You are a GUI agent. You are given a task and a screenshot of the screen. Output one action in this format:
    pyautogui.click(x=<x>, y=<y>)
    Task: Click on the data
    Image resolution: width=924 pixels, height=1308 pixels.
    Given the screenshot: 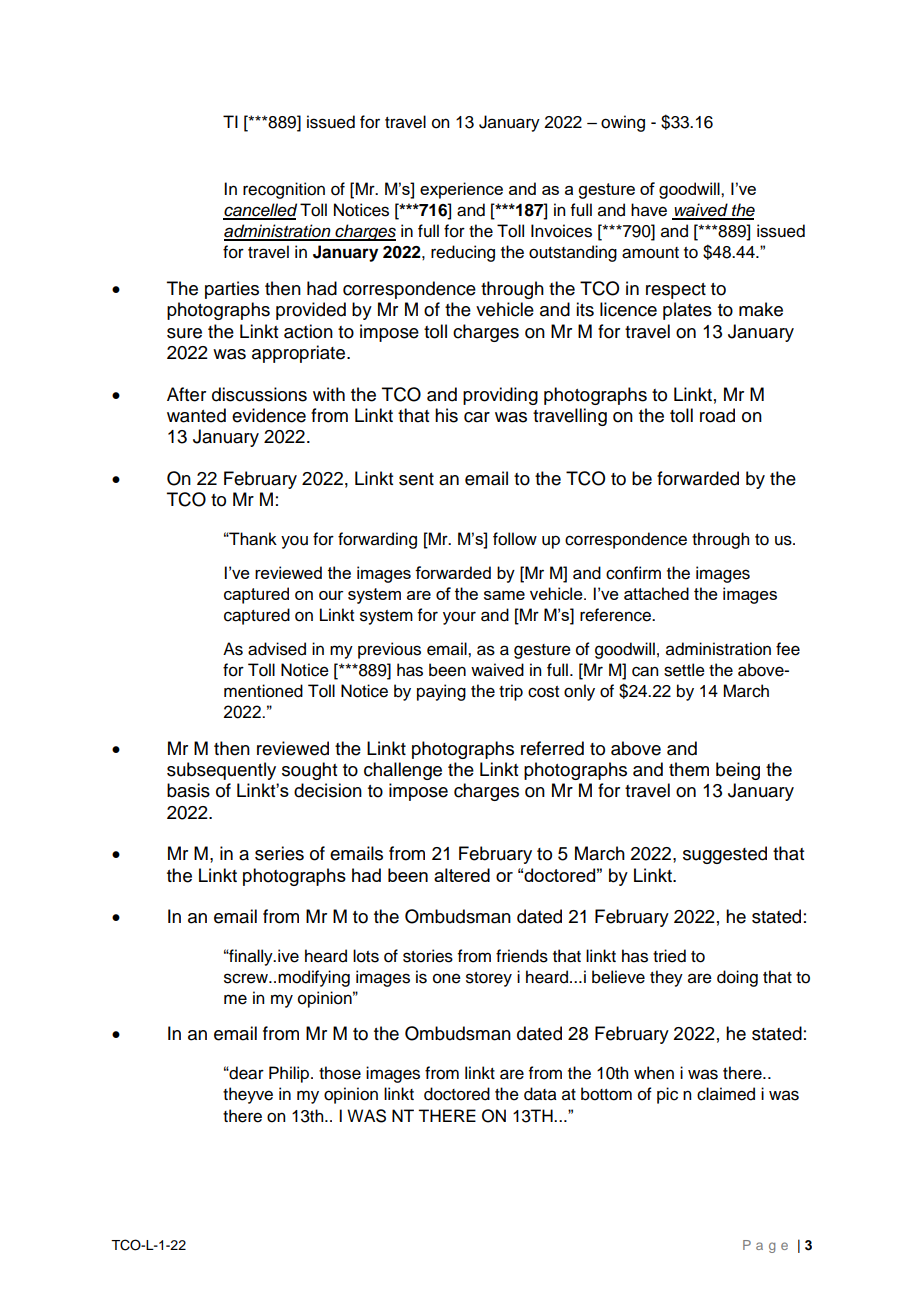 What is the action you would take?
    pyautogui.click(x=540, y=1094)
